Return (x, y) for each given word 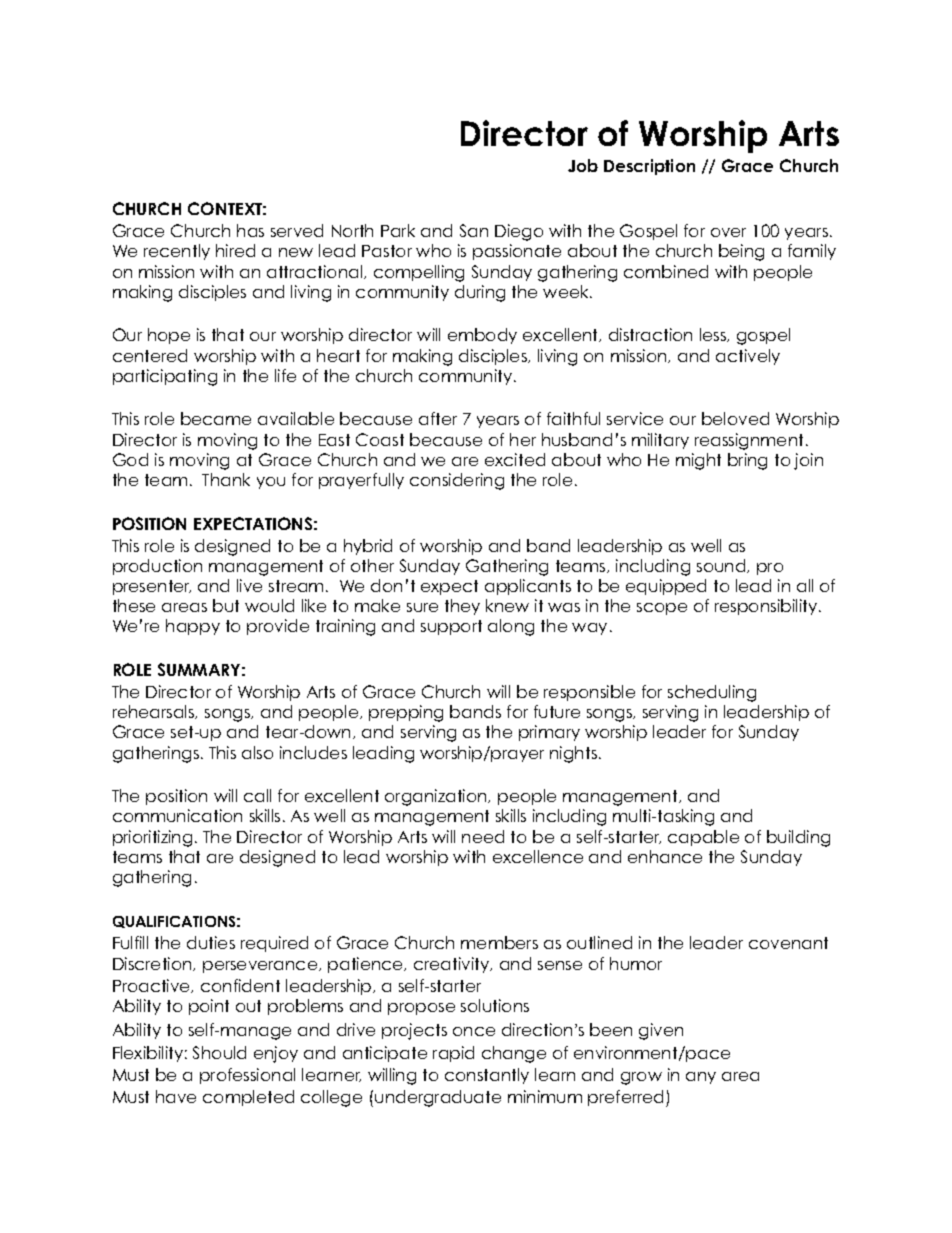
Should (219, 1052)
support (451, 627)
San (474, 230)
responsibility (767, 607)
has (250, 230)
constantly (487, 1076)
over (728, 232)
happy (193, 627)
